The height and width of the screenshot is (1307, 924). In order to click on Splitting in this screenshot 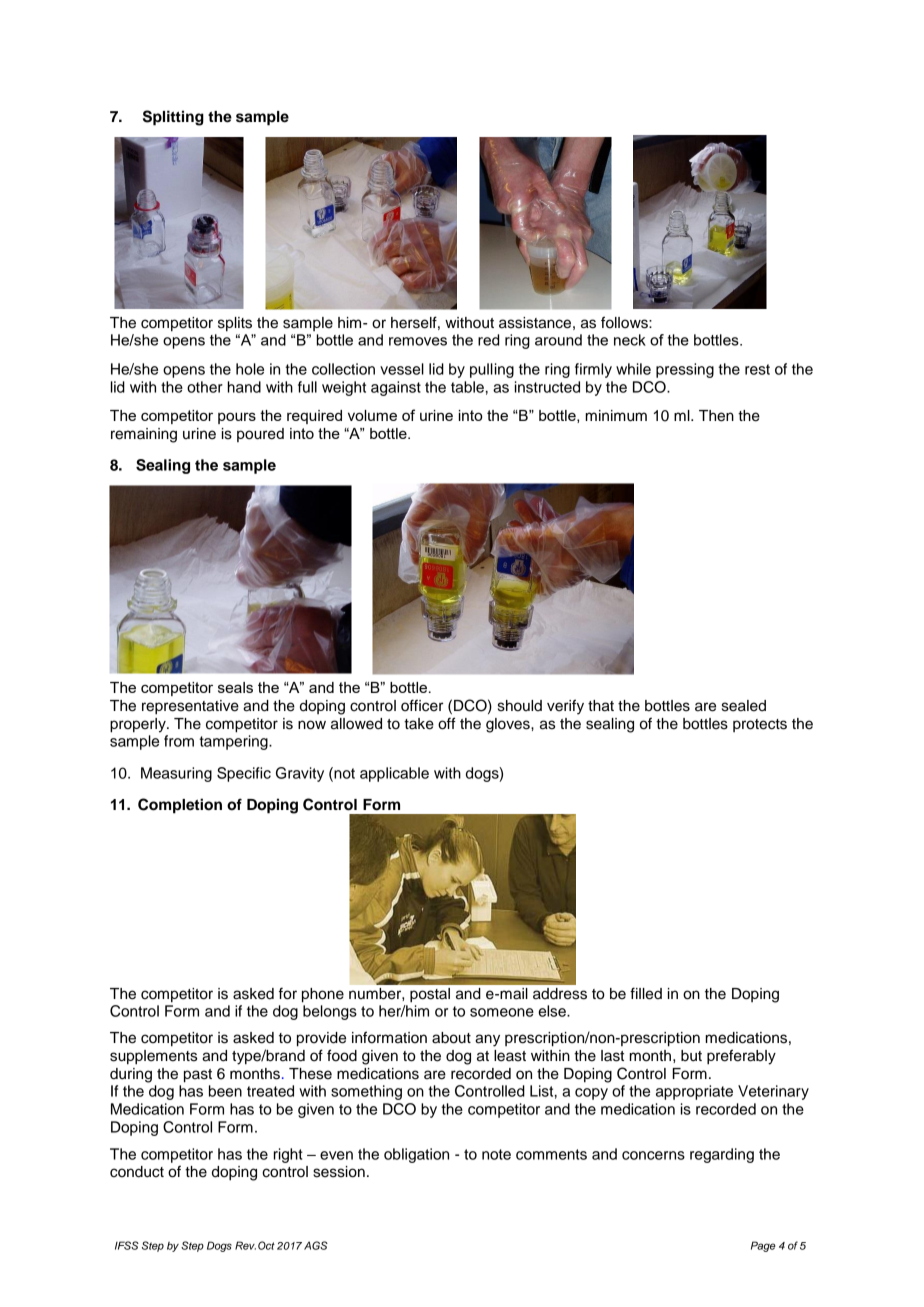, I will do `click(173, 118)`.
